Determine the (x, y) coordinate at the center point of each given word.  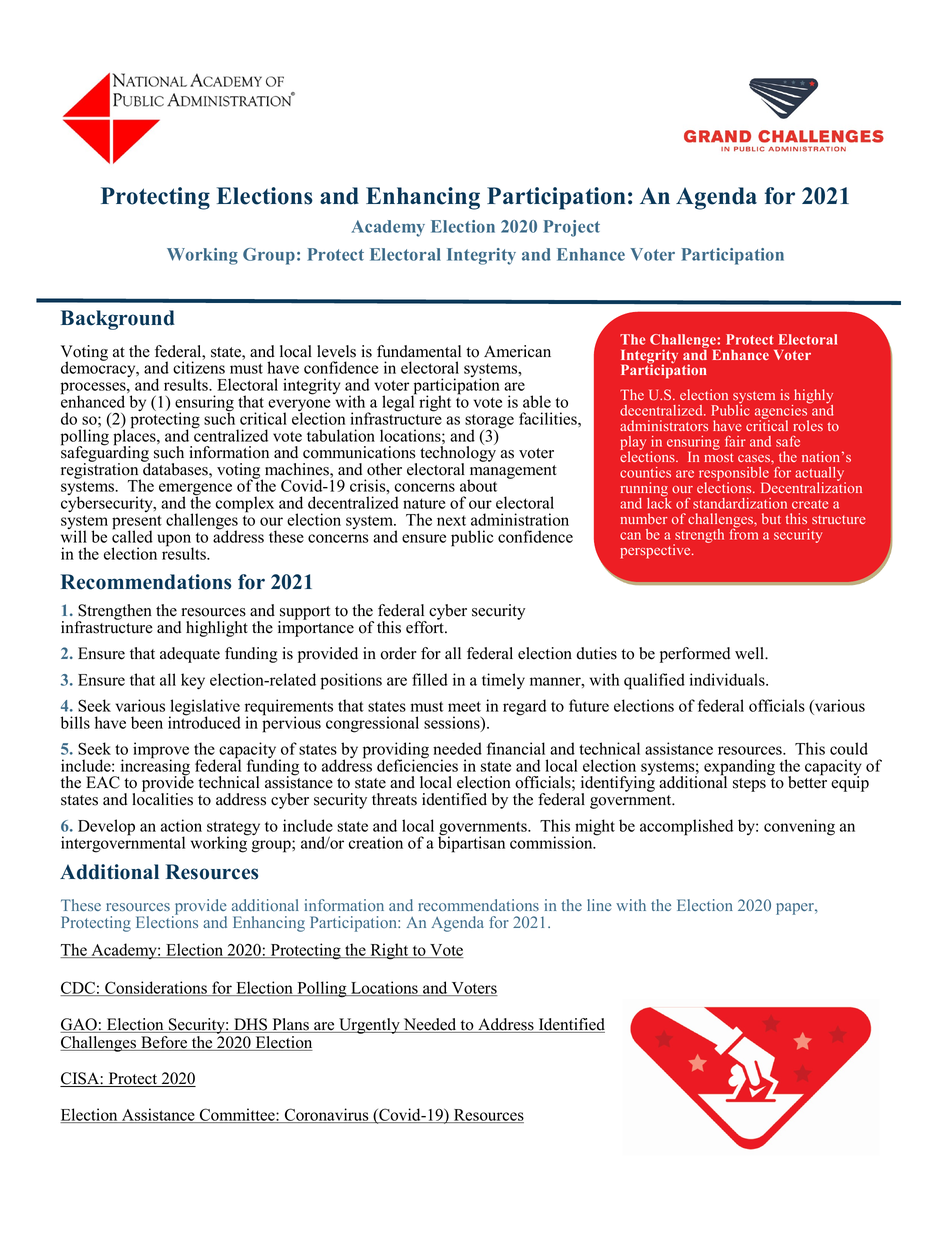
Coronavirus (327, 1115)
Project (572, 228)
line (599, 905)
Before (164, 1043)
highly (812, 397)
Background (118, 320)
